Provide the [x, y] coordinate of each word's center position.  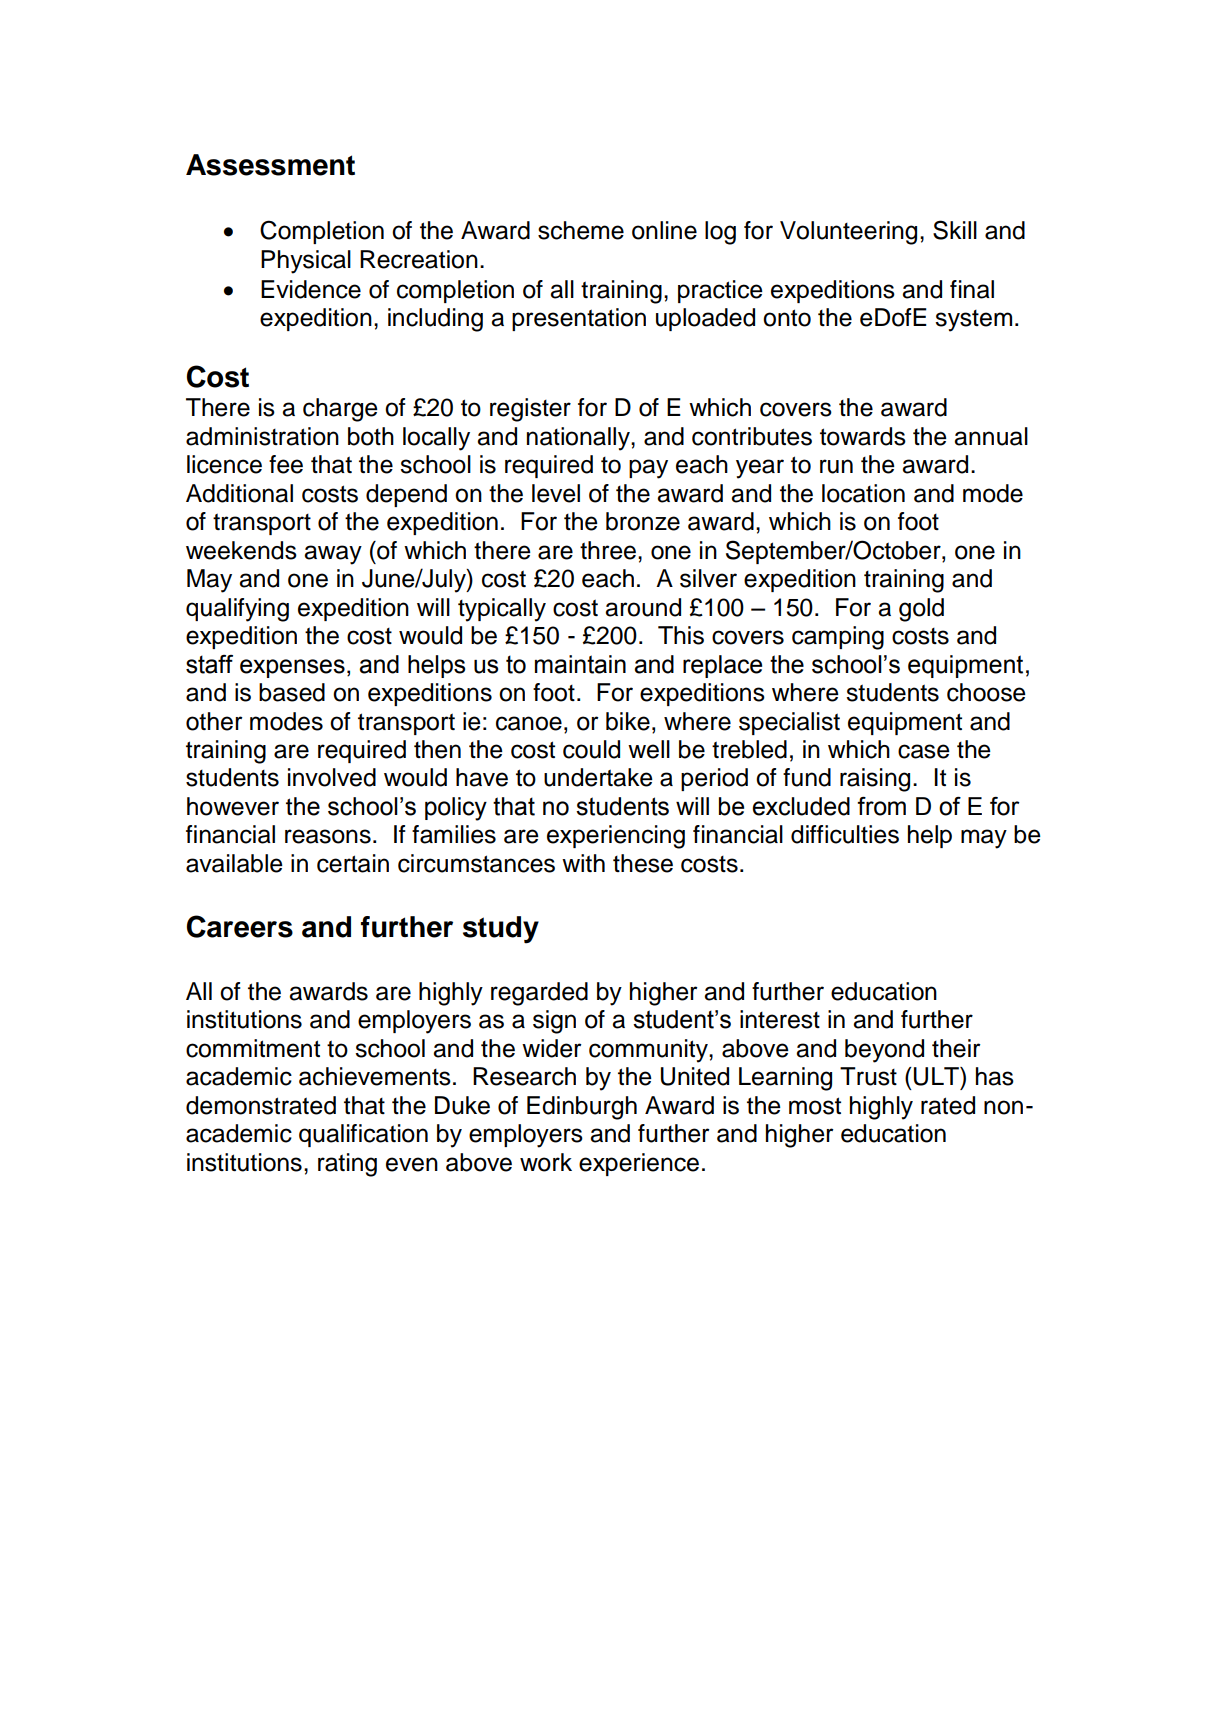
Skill [955, 230]
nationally [579, 439]
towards [863, 436]
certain [353, 863]
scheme [581, 230]
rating [347, 1165]
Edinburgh [582, 1108]
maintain [580, 664]
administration [262, 436]
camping [838, 638]
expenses [292, 668]
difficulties [845, 834]
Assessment [270, 165]
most [815, 1106]
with [583, 863]
